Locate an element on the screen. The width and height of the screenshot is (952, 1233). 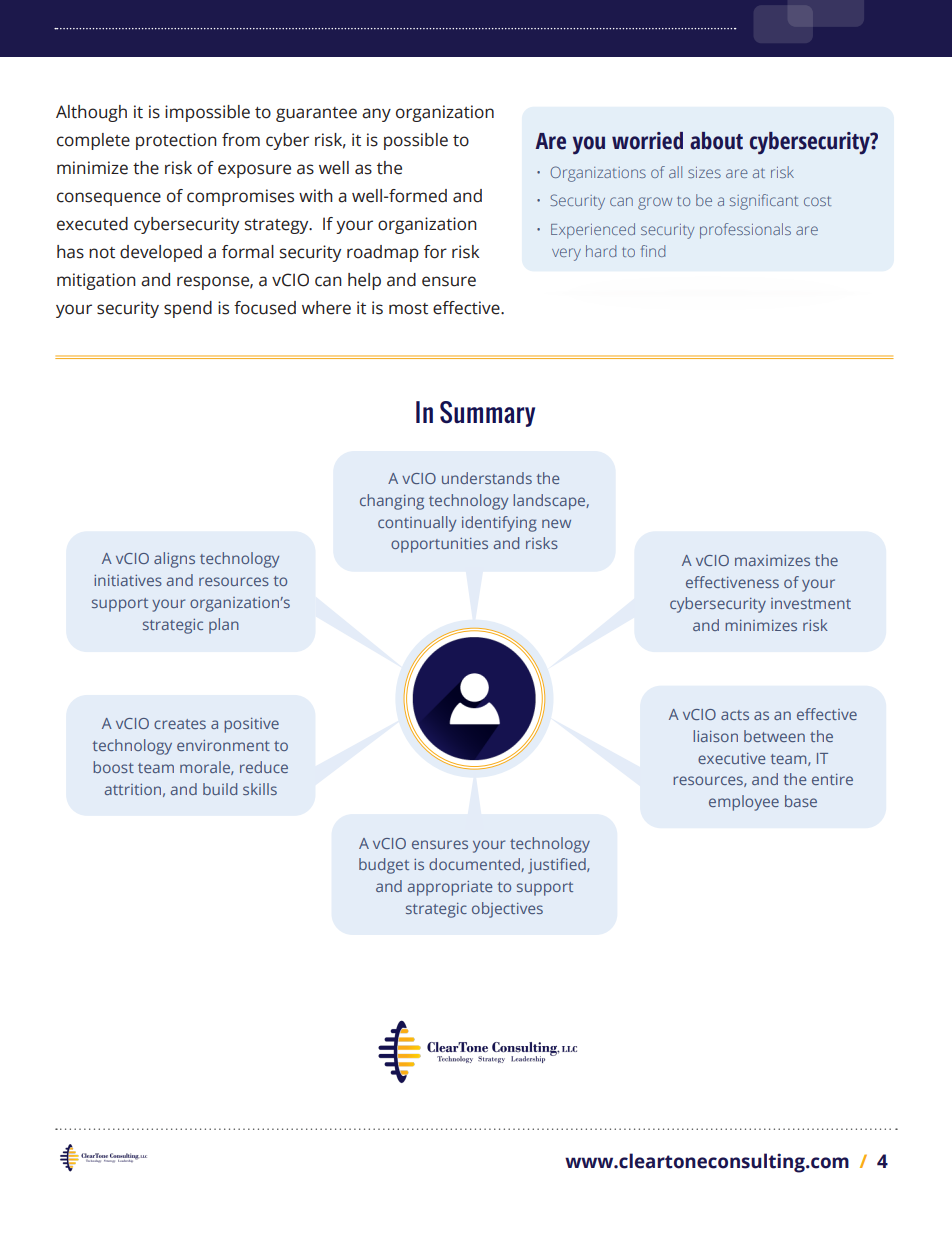
acts is located at coordinates (735, 715).
